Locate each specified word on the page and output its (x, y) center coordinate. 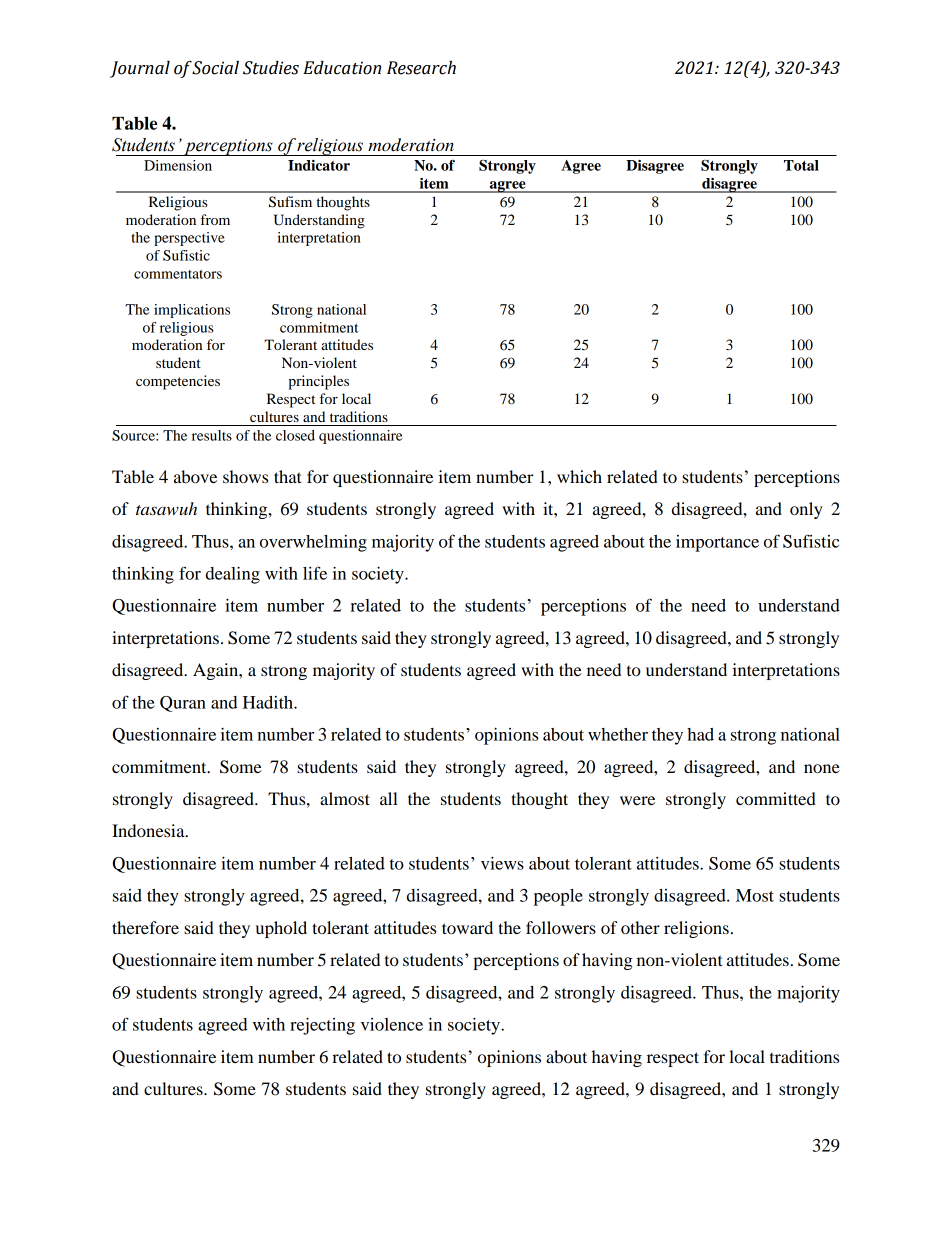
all (389, 798)
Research (421, 68)
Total (801, 165)
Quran (183, 704)
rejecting (322, 1026)
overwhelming (313, 543)
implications (192, 311)
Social (215, 68)
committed (776, 798)
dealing (233, 575)
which (579, 476)
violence (392, 1024)
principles (318, 382)
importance (717, 543)
